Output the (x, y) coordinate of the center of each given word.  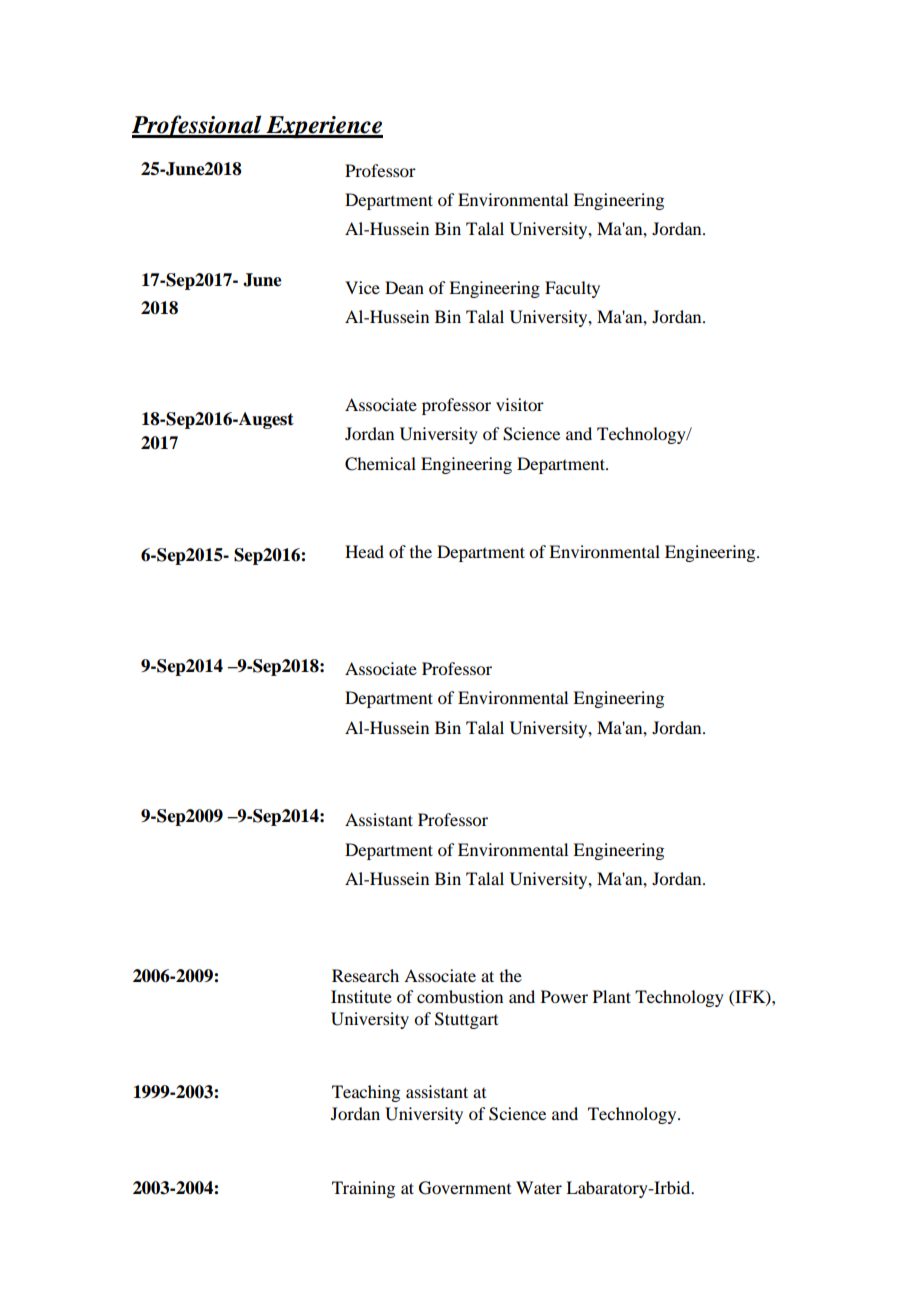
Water (539, 1187)
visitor (520, 404)
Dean (404, 287)
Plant (612, 996)
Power (564, 996)
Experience (323, 127)
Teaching (366, 1093)
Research (365, 975)
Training (363, 1189)
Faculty (572, 289)
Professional (198, 126)
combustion (460, 996)
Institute (361, 996)
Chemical (380, 464)
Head (364, 551)
